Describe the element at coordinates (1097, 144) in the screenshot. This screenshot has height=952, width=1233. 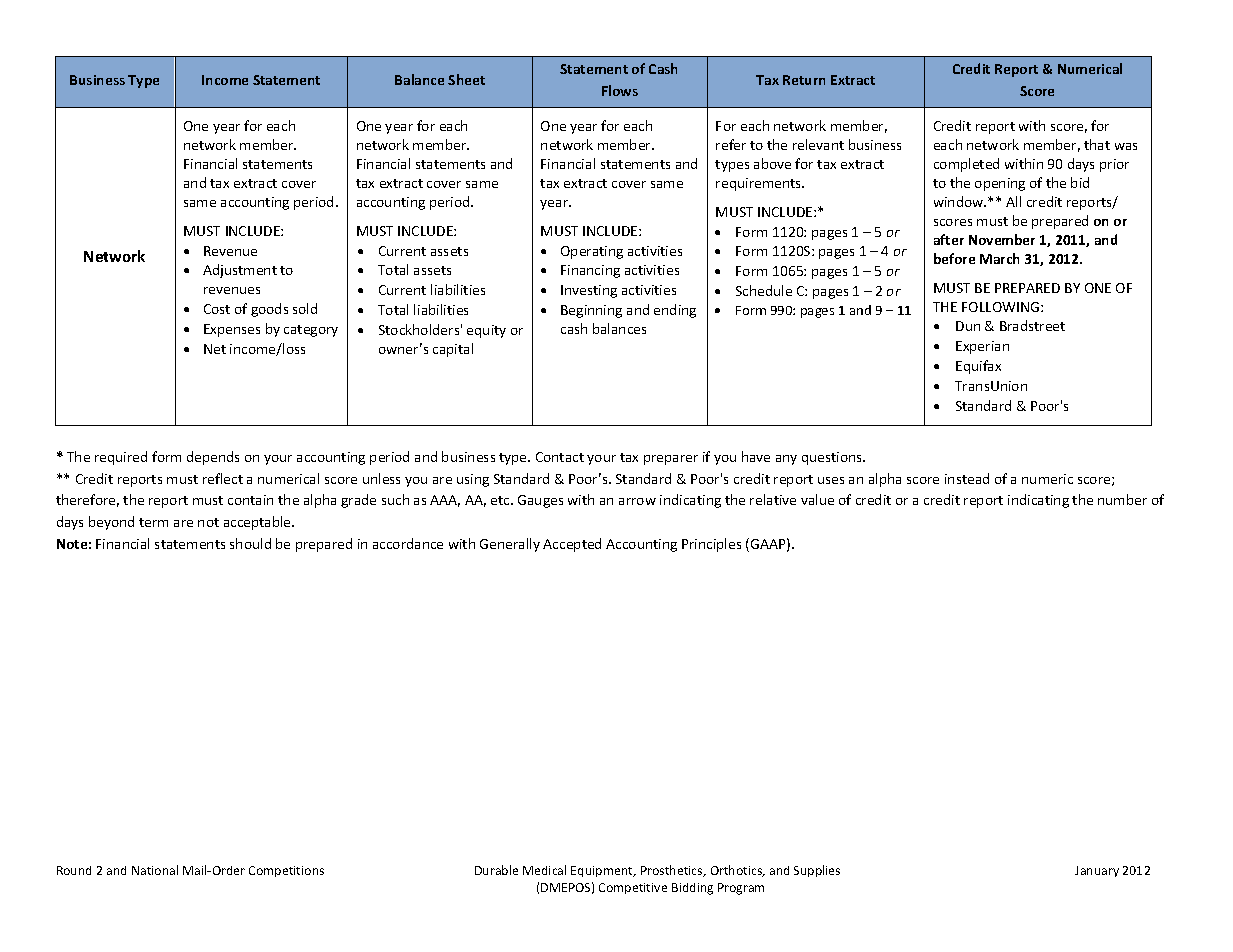
I see `that` at that location.
